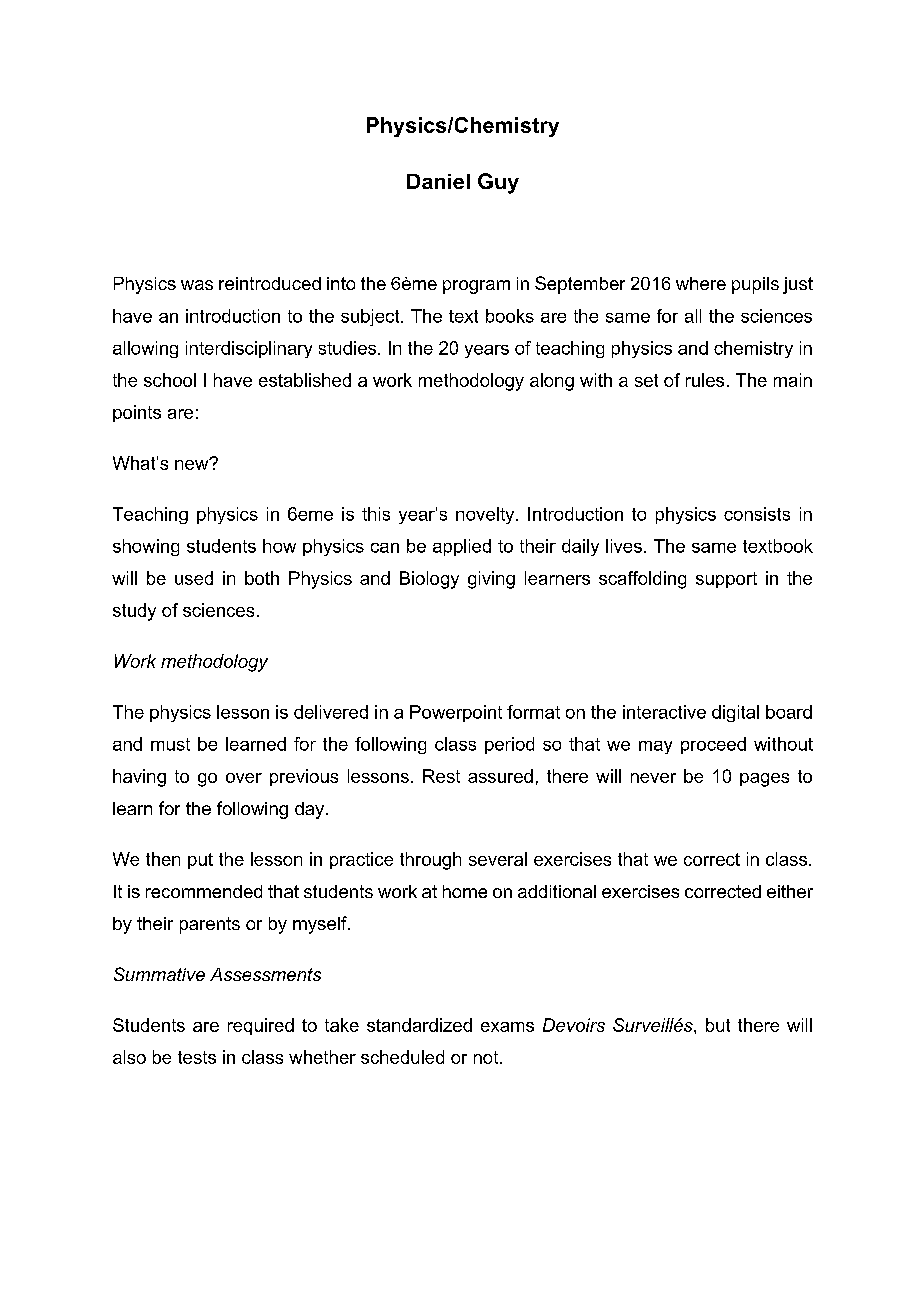 This image has height=1308, width=924. Describe the element at coordinates (701, 283) in the image. I see `where` at that location.
